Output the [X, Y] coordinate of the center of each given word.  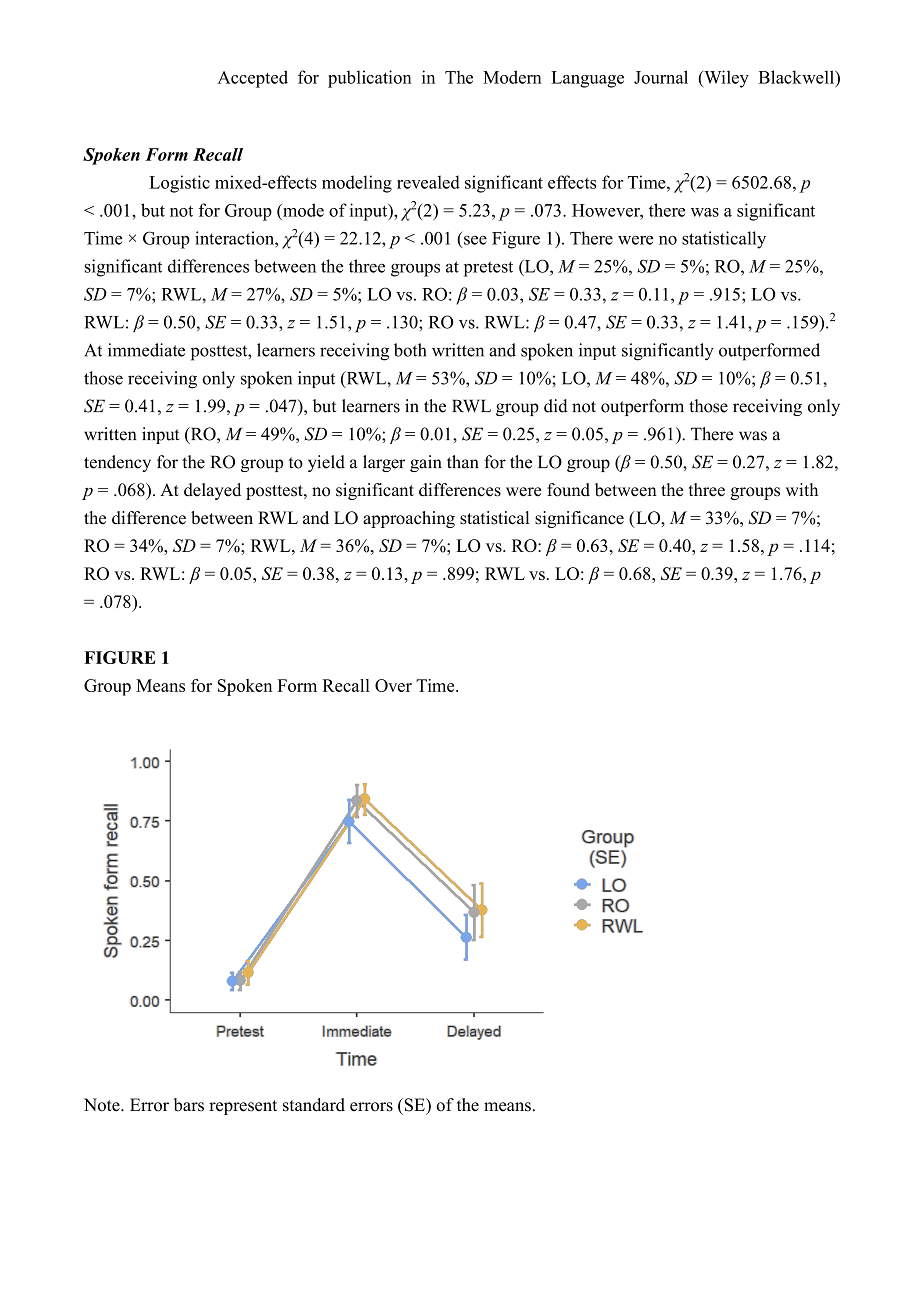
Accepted [253, 79]
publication [370, 79]
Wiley [725, 79]
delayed [212, 491]
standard [314, 1105]
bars [189, 1105]
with [802, 489]
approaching [409, 519]
